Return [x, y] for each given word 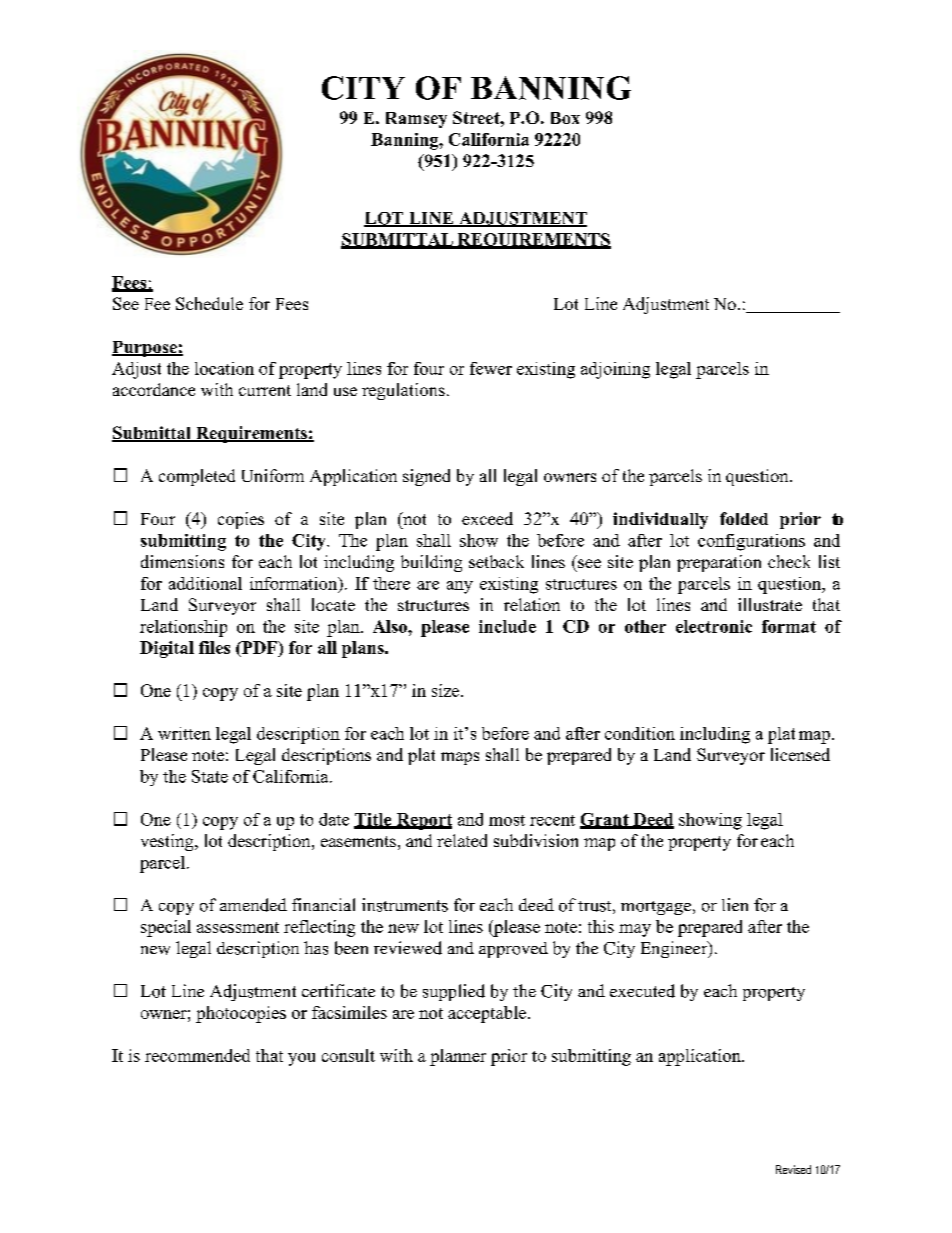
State [210, 776]
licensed [800, 754]
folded [744, 518]
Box [565, 118]
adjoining [615, 370]
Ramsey [416, 120]
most [507, 820]
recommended [197, 1055]
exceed [487, 518]
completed [197, 477]
